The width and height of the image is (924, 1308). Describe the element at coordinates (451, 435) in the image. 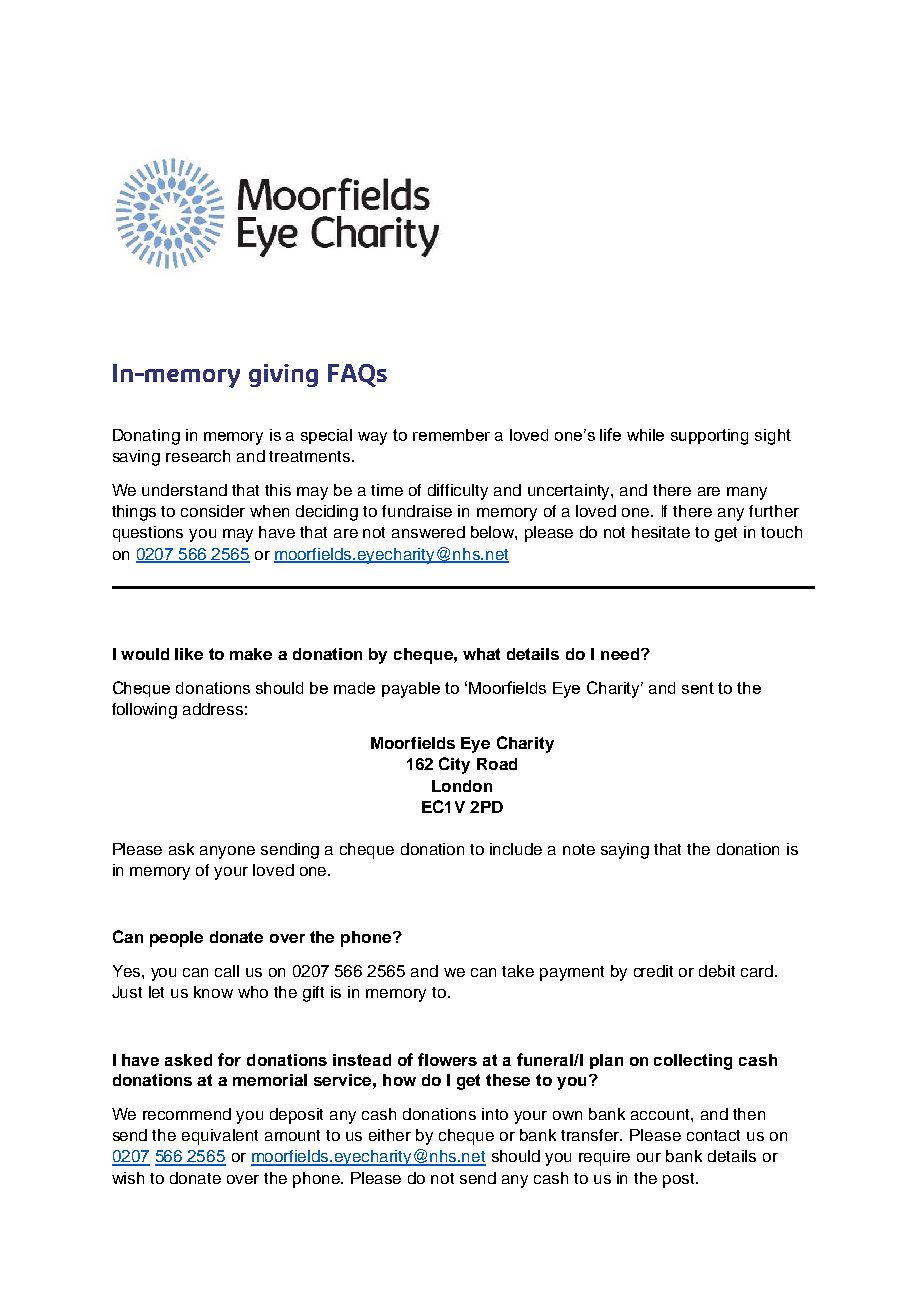

I see `remember` at that location.
